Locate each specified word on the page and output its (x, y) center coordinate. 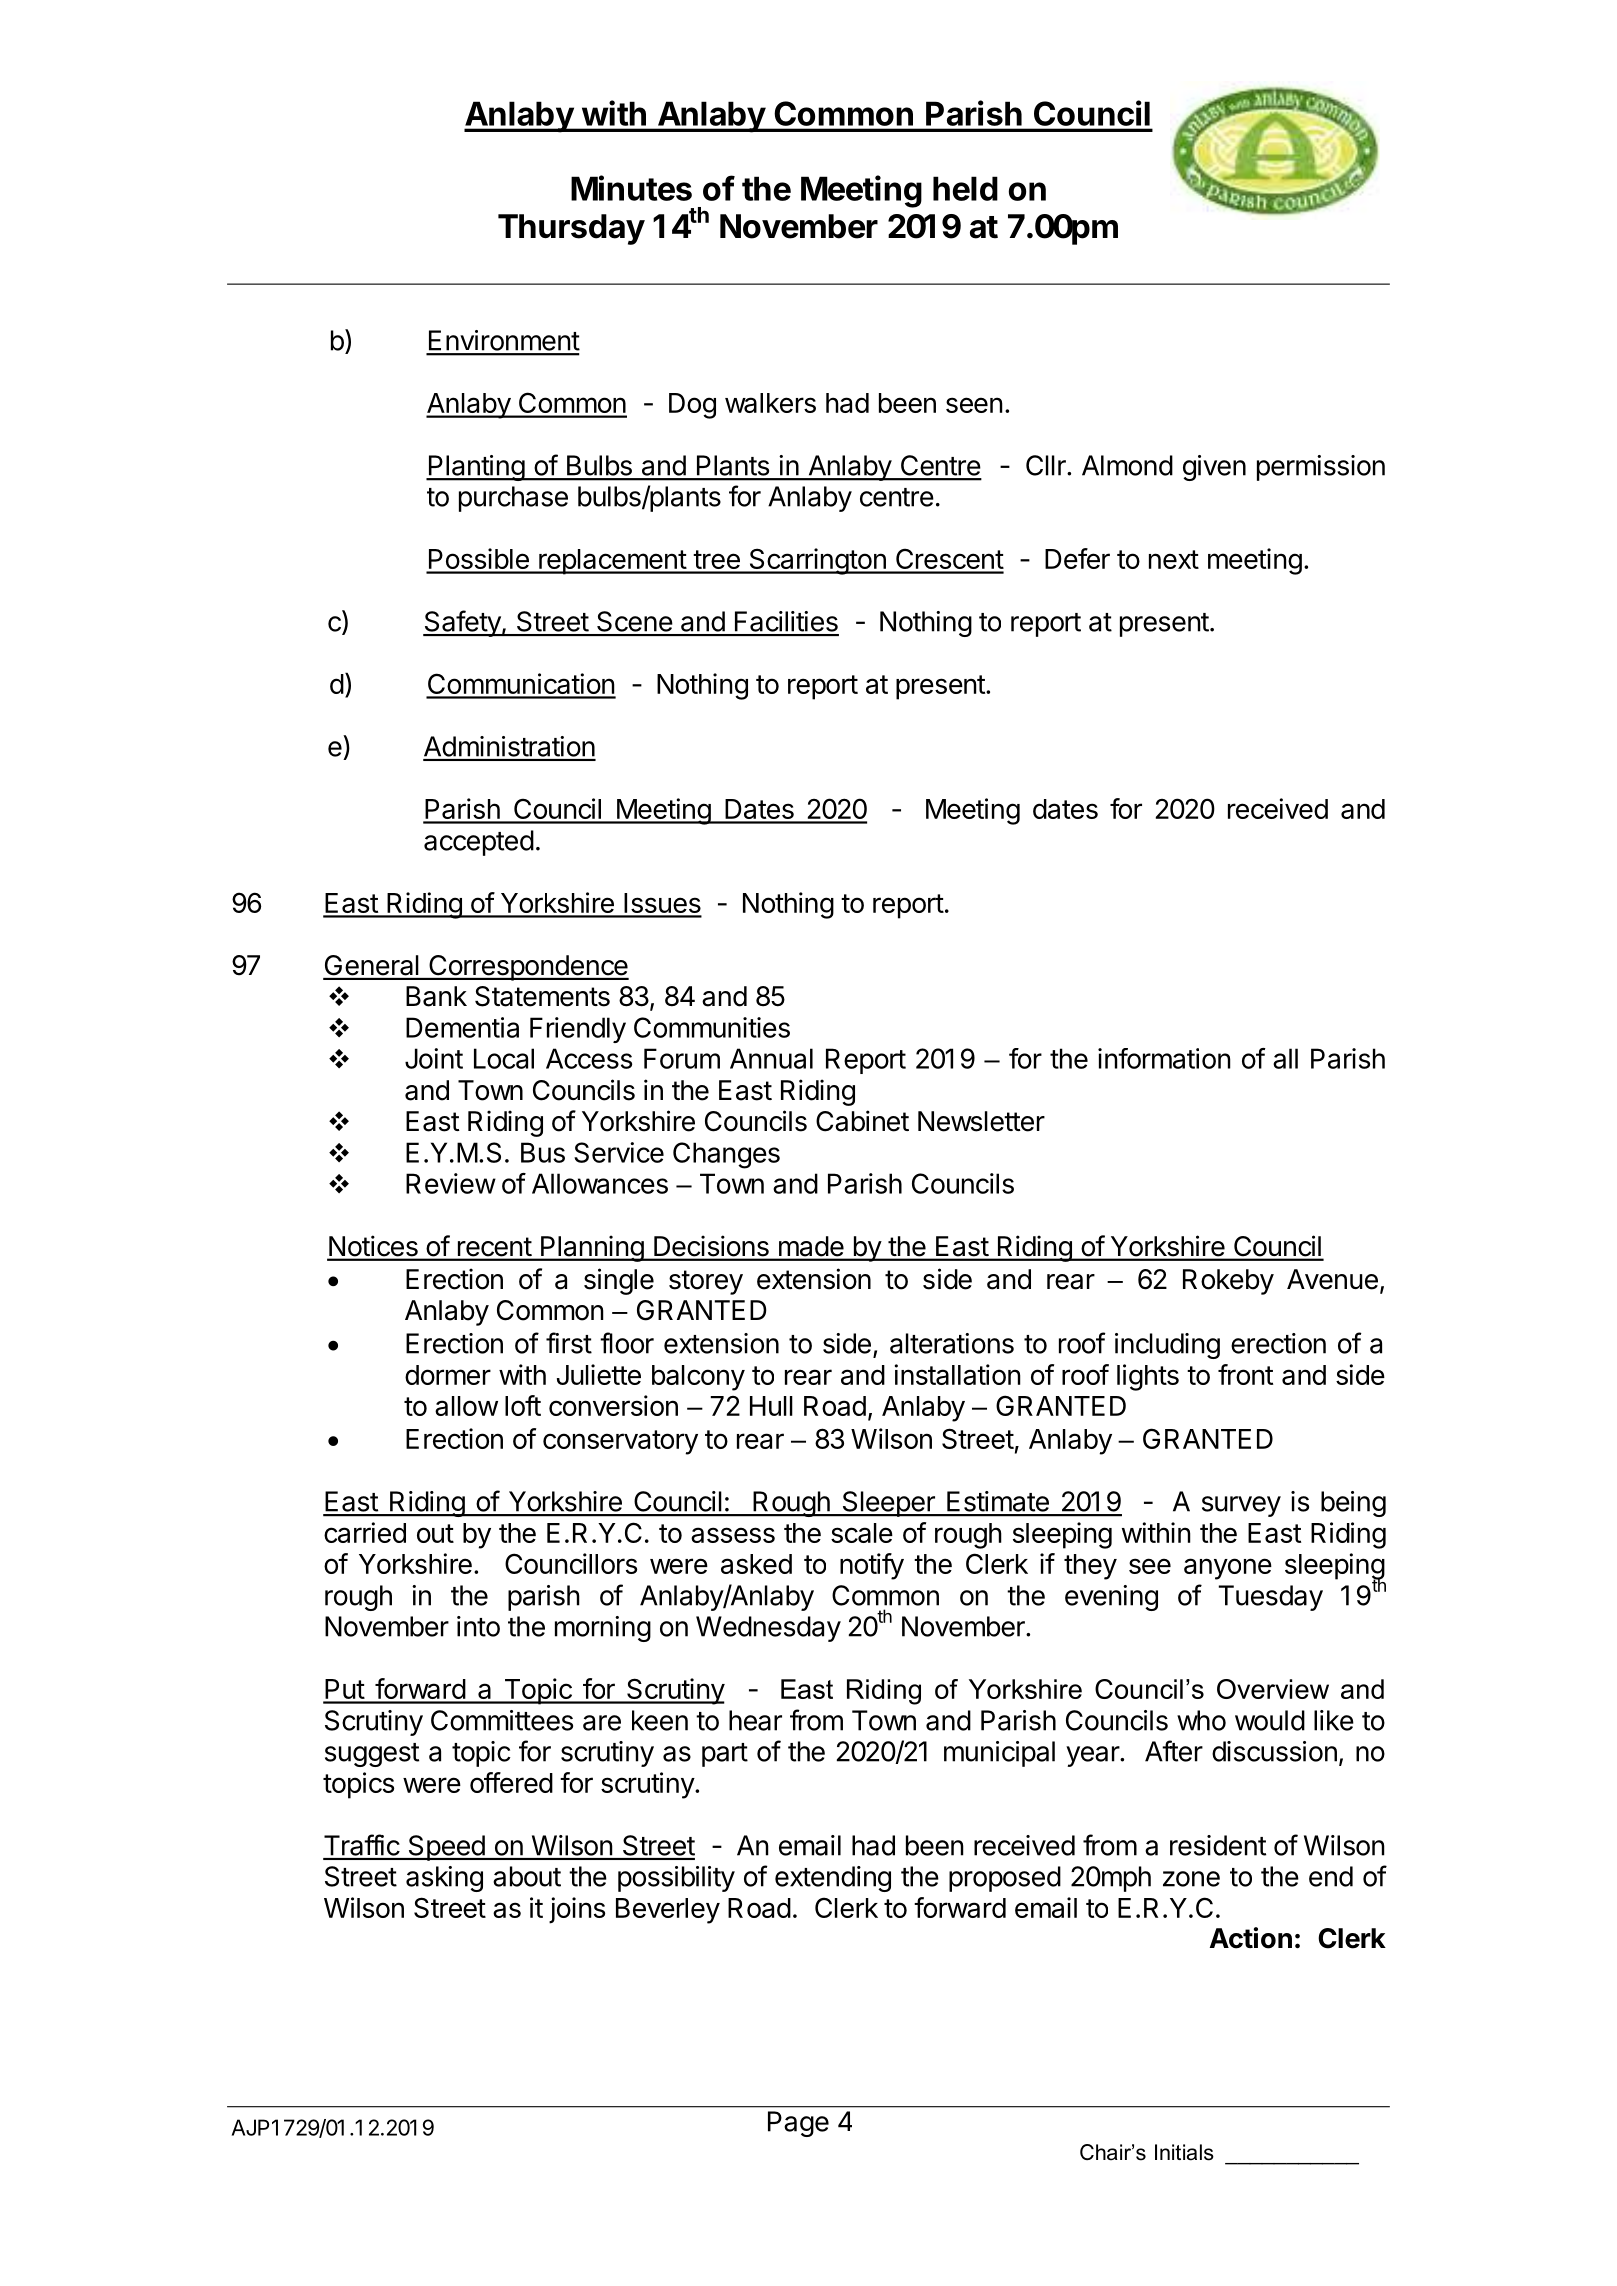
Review (451, 1183)
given (1214, 468)
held (965, 188)
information (1164, 1058)
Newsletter (981, 1121)
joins (577, 1910)
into (478, 1626)
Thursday (571, 229)
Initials (1184, 2152)
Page (798, 2124)
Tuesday (1270, 1598)
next (1174, 559)
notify (872, 1566)
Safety (462, 623)
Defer (1077, 558)
